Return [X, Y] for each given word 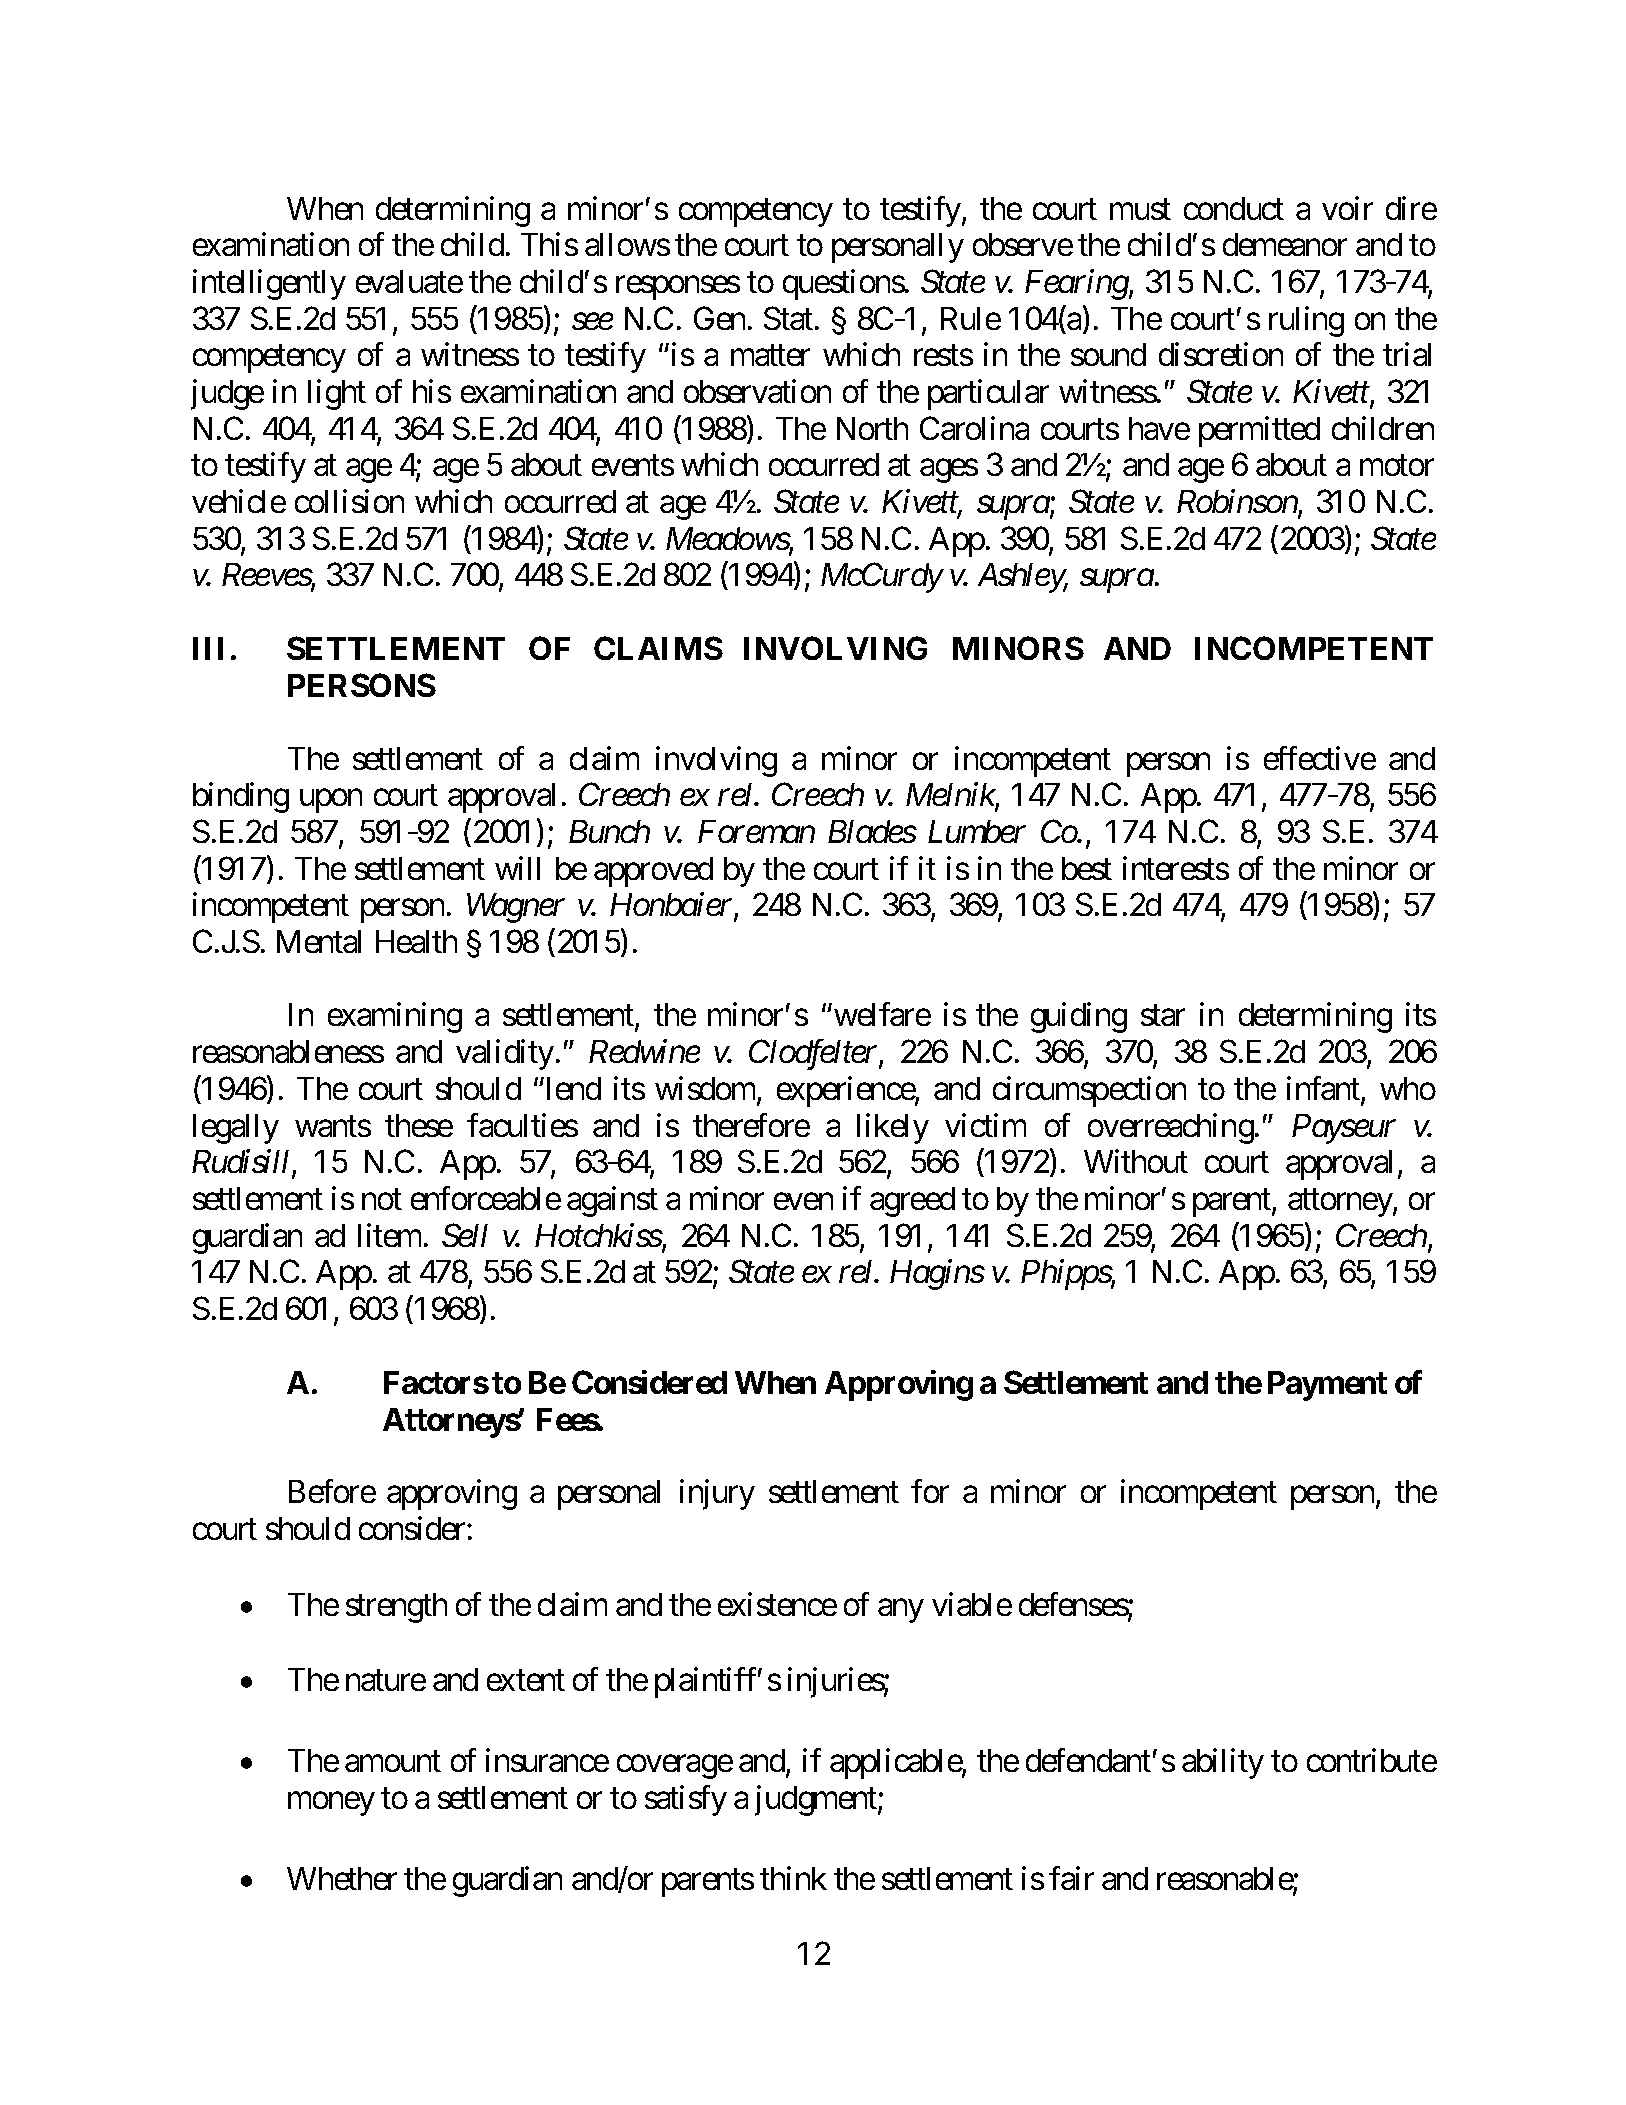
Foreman [756, 831]
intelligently [269, 284]
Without [1136, 1161]
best [1087, 868]
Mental [319, 941]
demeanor [1285, 244]
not [382, 1199]
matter [770, 356]
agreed [912, 1202]
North [872, 428]
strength [396, 1608]
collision [349, 501]
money [331, 1804]
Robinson [1238, 502]
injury [717, 1495]
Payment [1327, 1386]
